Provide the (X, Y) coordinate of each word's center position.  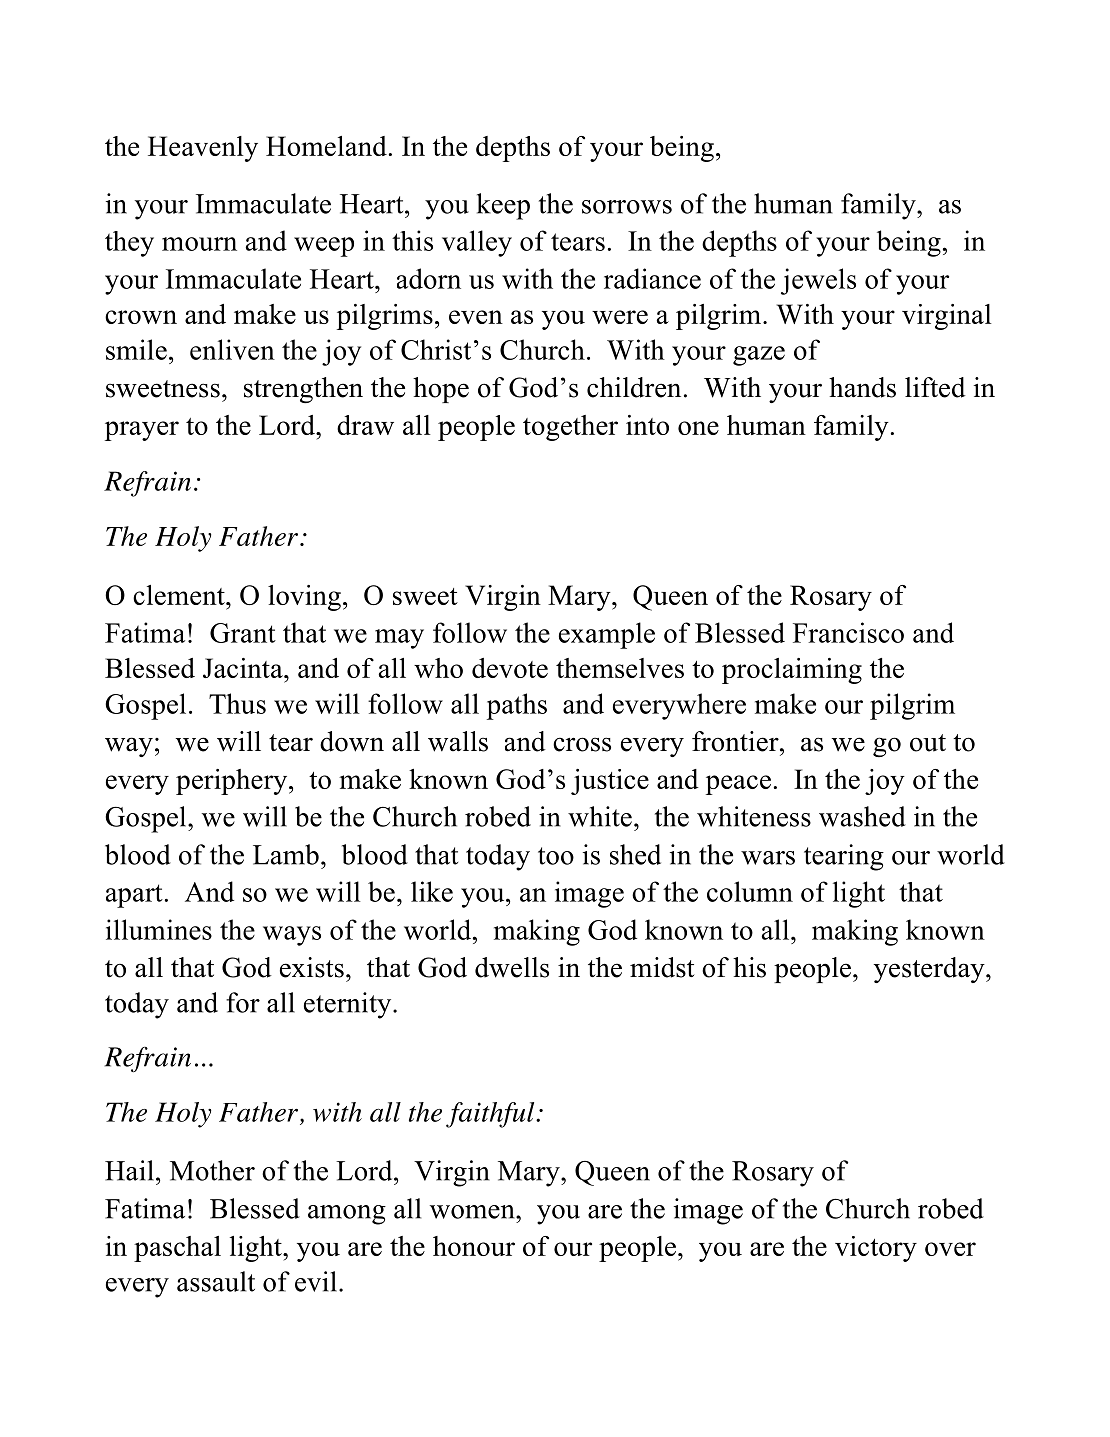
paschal (177, 1249)
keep (503, 206)
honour (474, 1246)
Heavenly (203, 149)
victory (876, 1249)
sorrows (627, 207)
